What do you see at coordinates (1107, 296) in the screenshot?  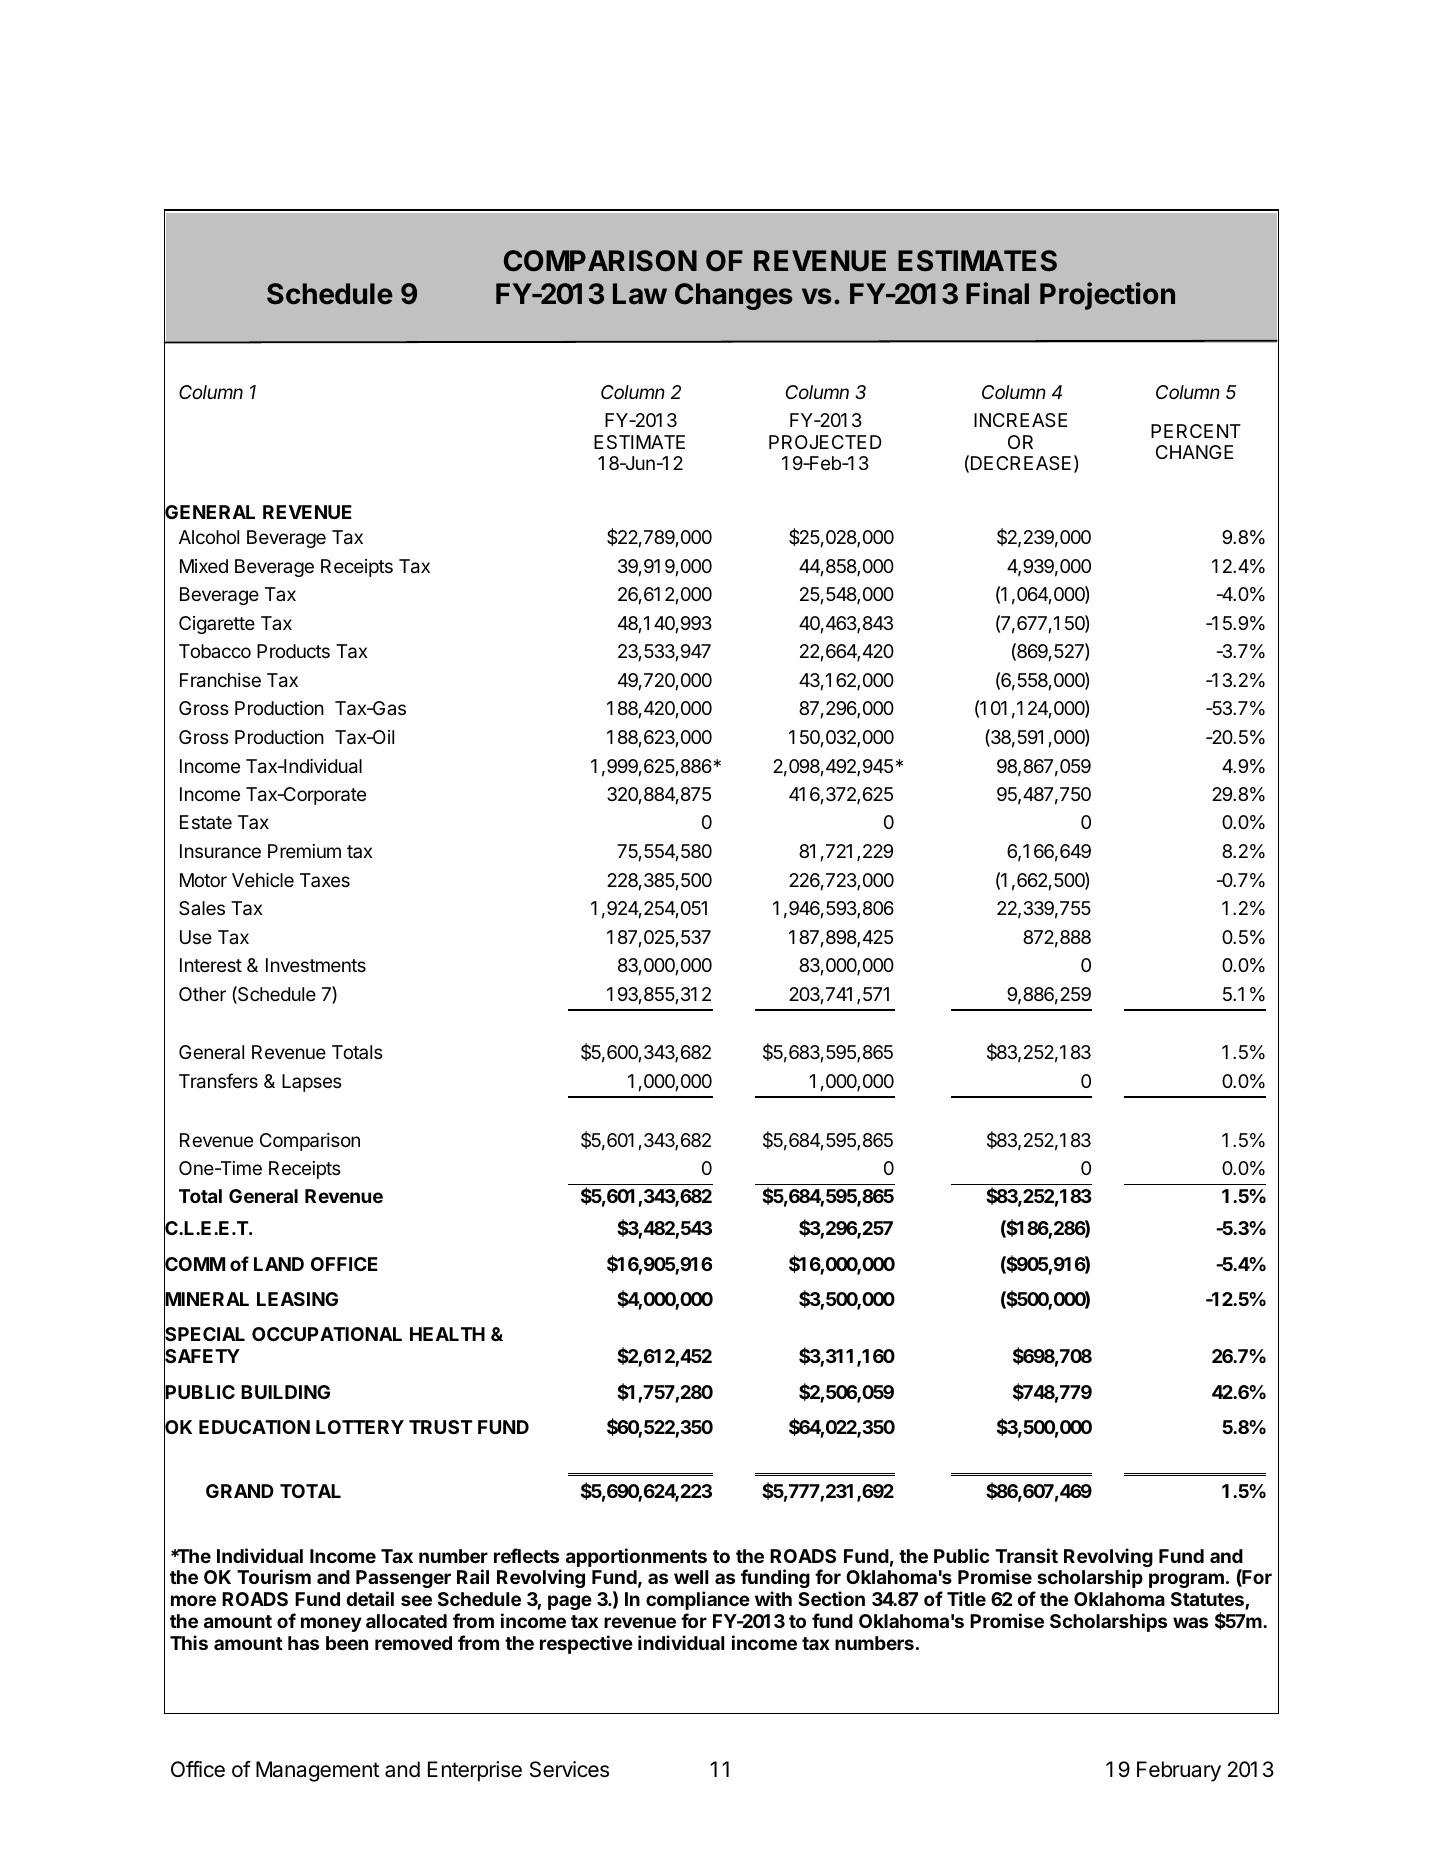 I see `Projection` at bounding box center [1107, 296].
